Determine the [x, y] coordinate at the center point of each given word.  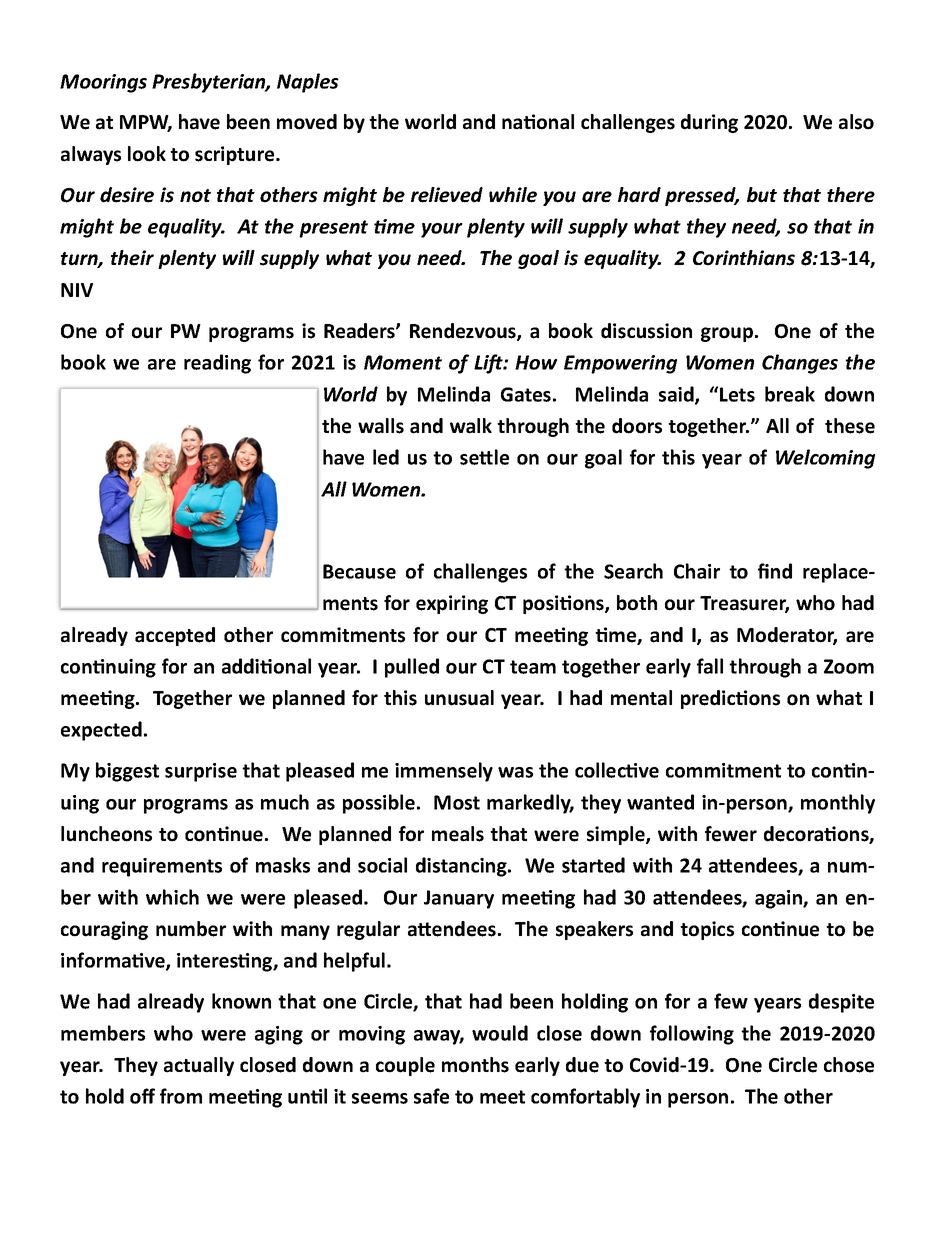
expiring [452, 604]
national [538, 122]
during [709, 123]
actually [199, 1066]
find [775, 571]
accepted [175, 636]
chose [849, 1065]
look [147, 154]
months [475, 1065]
